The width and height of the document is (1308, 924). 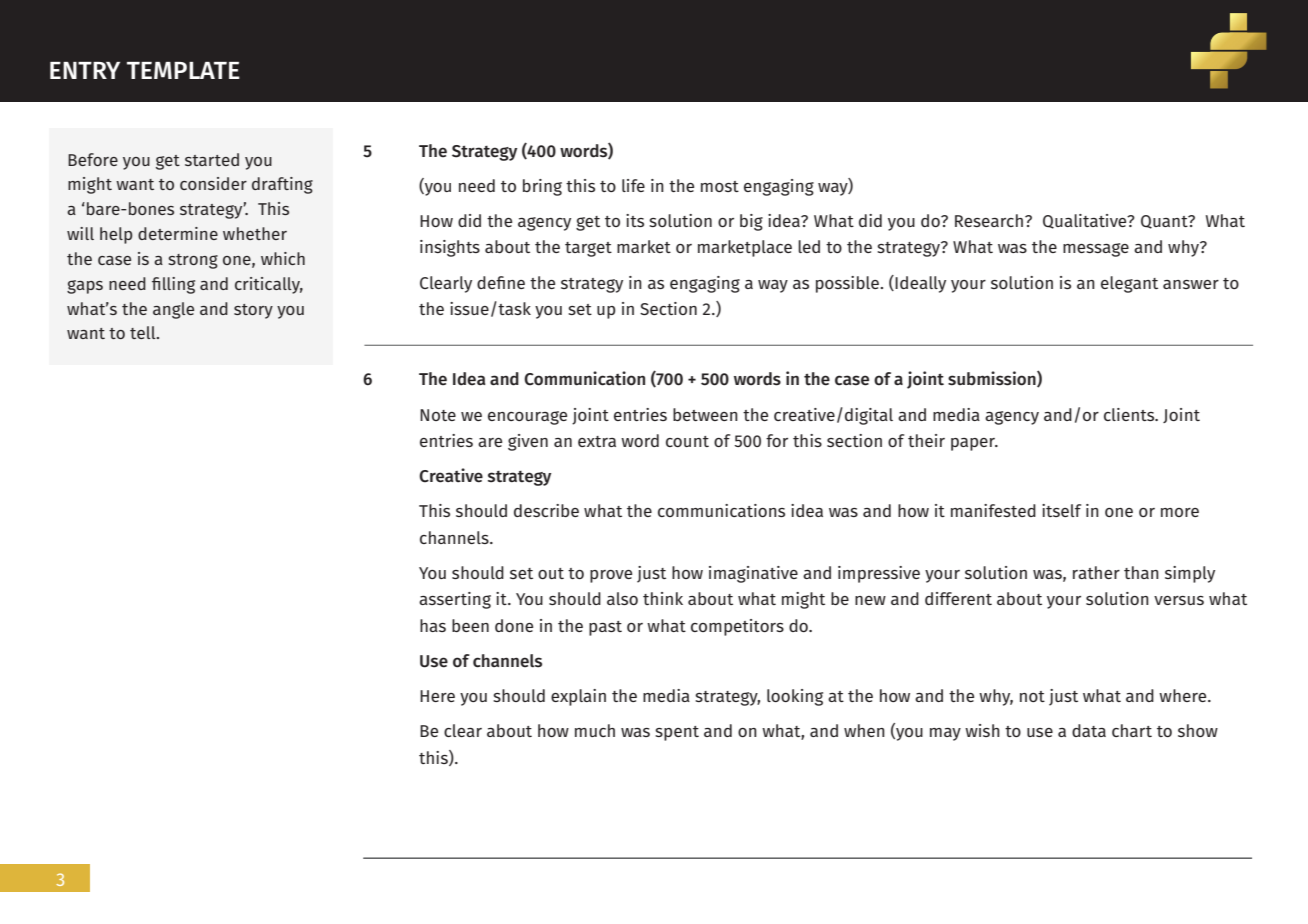 I want to click on TEMPLATE, so click(x=183, y=70).
